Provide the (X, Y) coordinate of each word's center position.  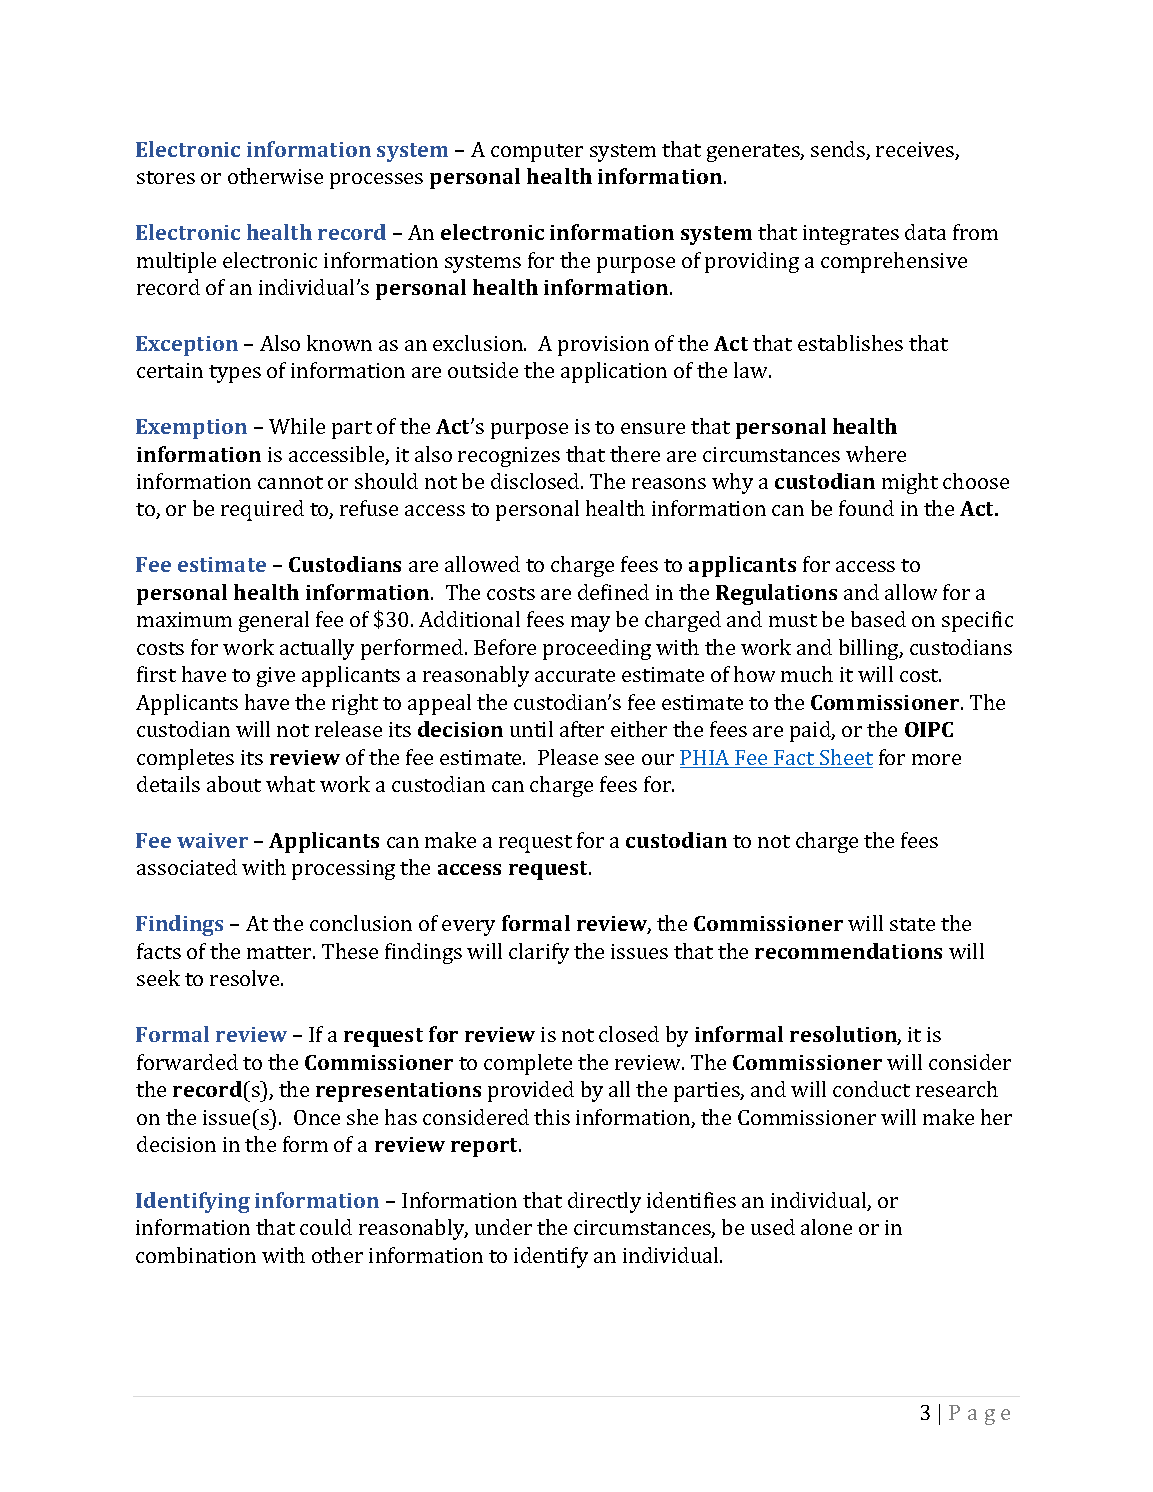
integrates (851, 235)
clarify (539, 953)
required (262, 510)
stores (166, 177)
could (326, 1227)
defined (613, 592)
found (866, 508)
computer (537, 153)
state (912, 924)
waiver (212, 840)
